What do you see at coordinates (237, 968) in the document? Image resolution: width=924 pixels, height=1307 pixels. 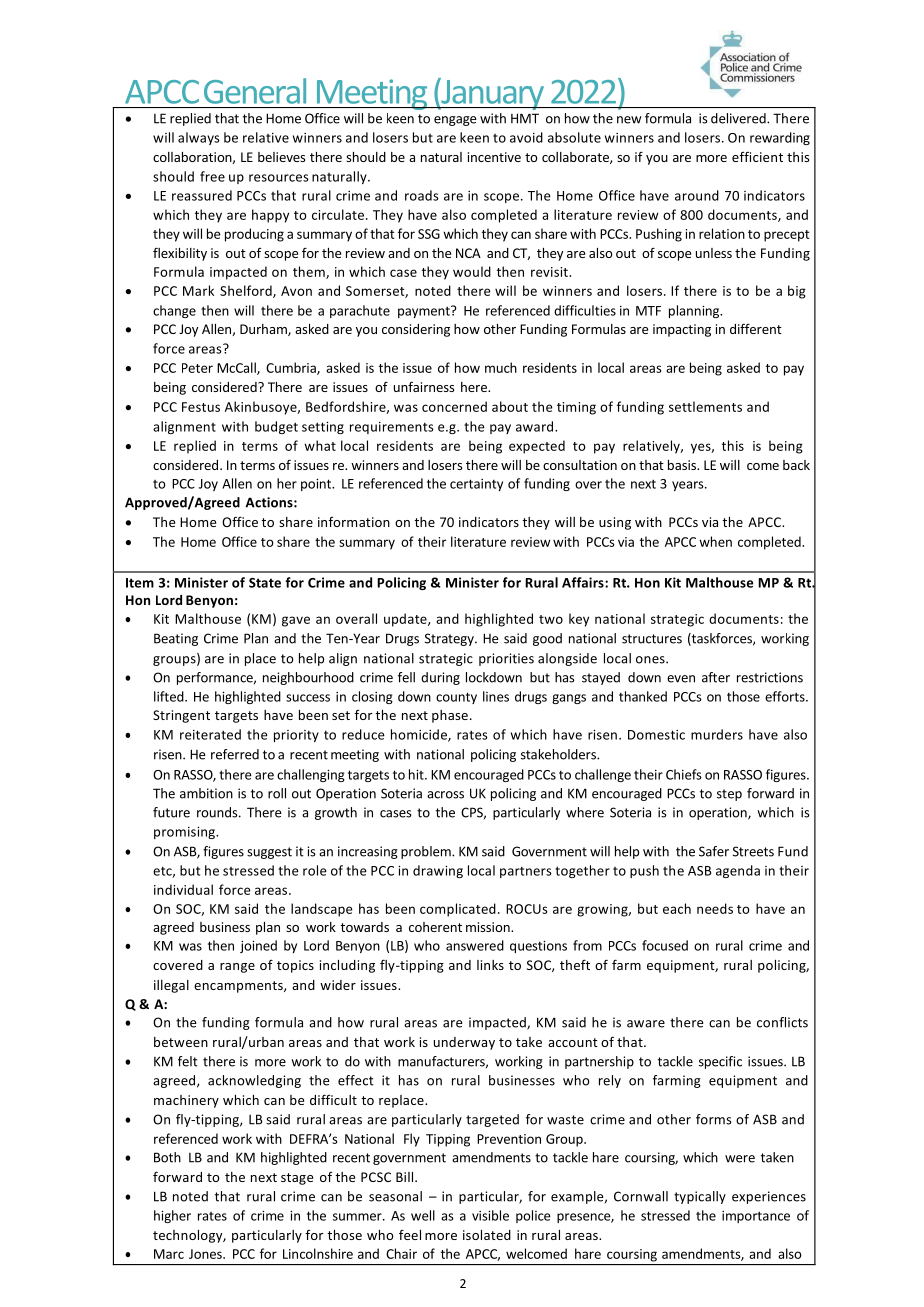 I see `range` at bounding box center [237, 968].
